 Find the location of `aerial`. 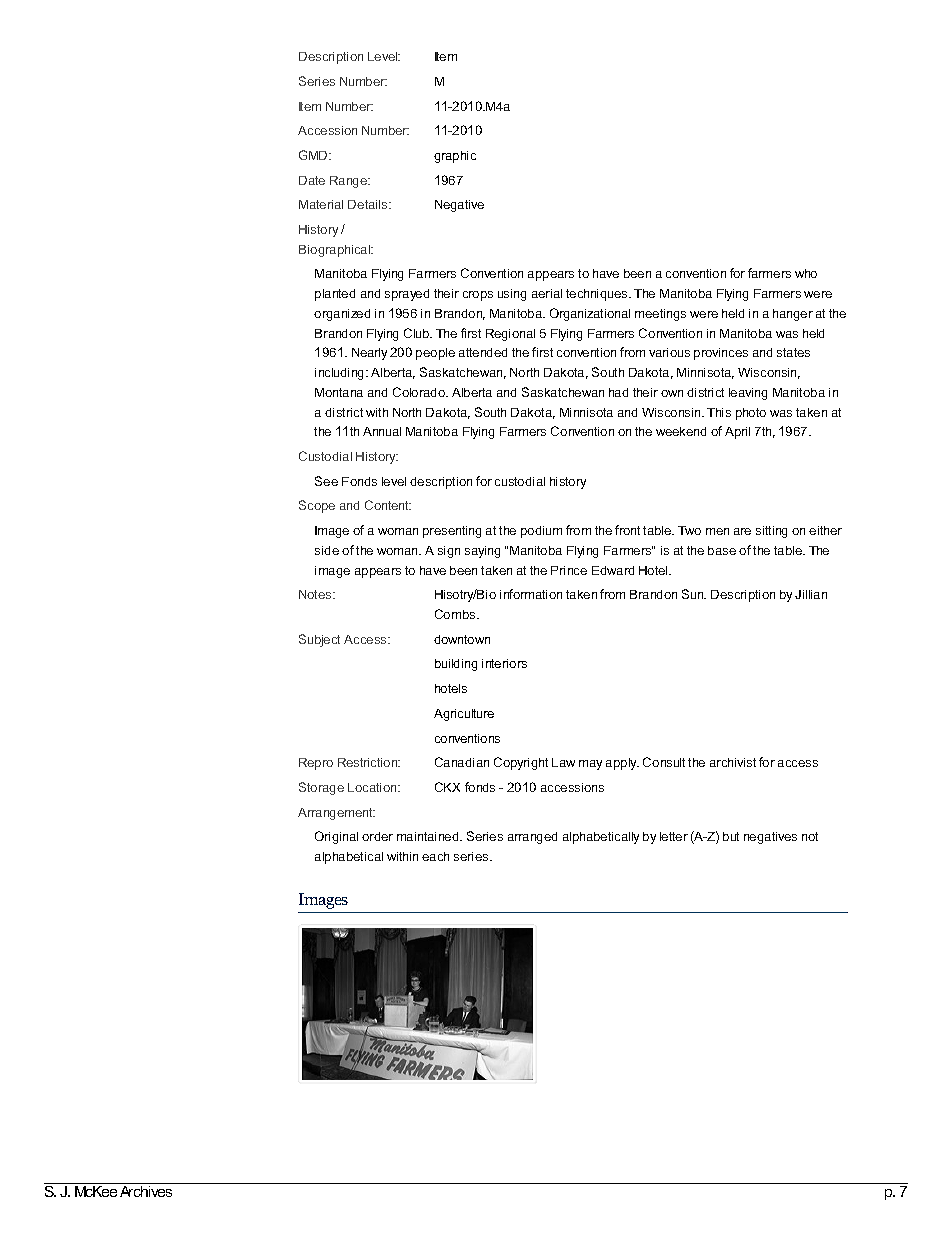

aerial is located at coordinates (547, 293).
